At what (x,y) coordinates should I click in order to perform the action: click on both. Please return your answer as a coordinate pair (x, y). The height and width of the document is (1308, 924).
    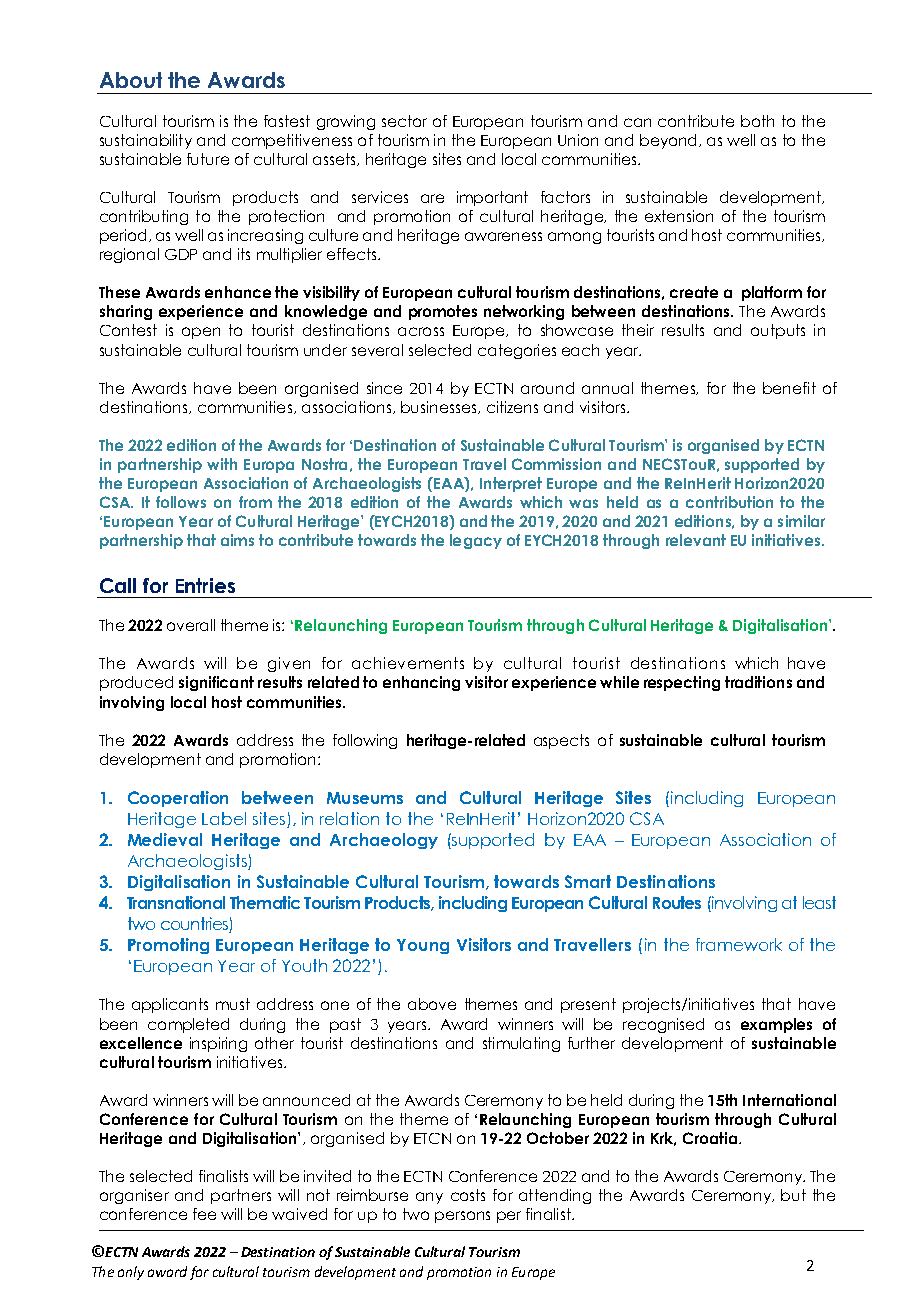
    Looking at the image, I should click on (757, 121).
